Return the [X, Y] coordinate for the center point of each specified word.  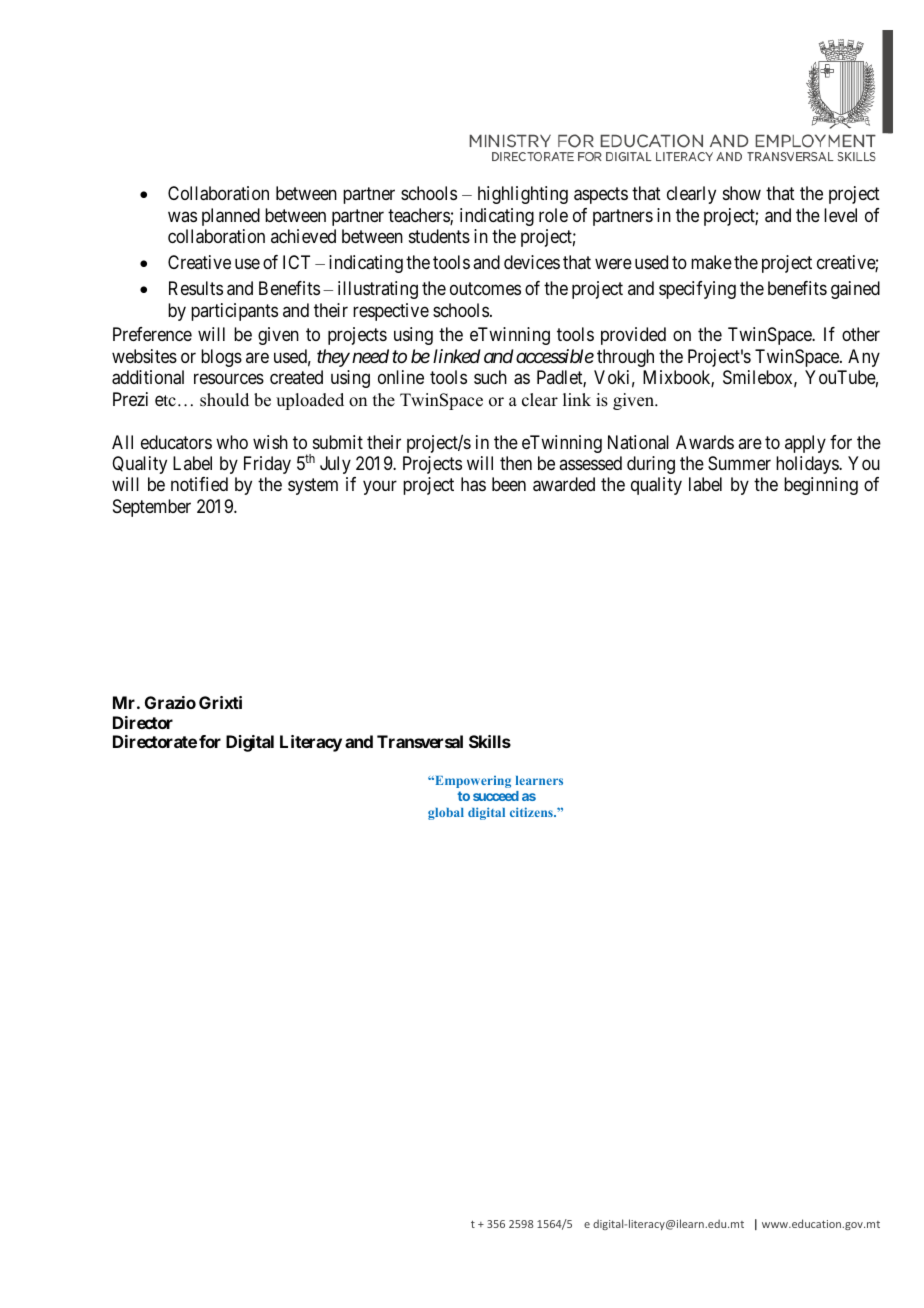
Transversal [420, 741]
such [490, 377]
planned [231, 217]
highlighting [523, 195]
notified [199, 484]
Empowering [472, 782]
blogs [221, 358]
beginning [821, 486]
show [742, 193]
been [509, 484]
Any [864, 358]
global [446, 814]
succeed [496, 796]
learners [539, 780]
